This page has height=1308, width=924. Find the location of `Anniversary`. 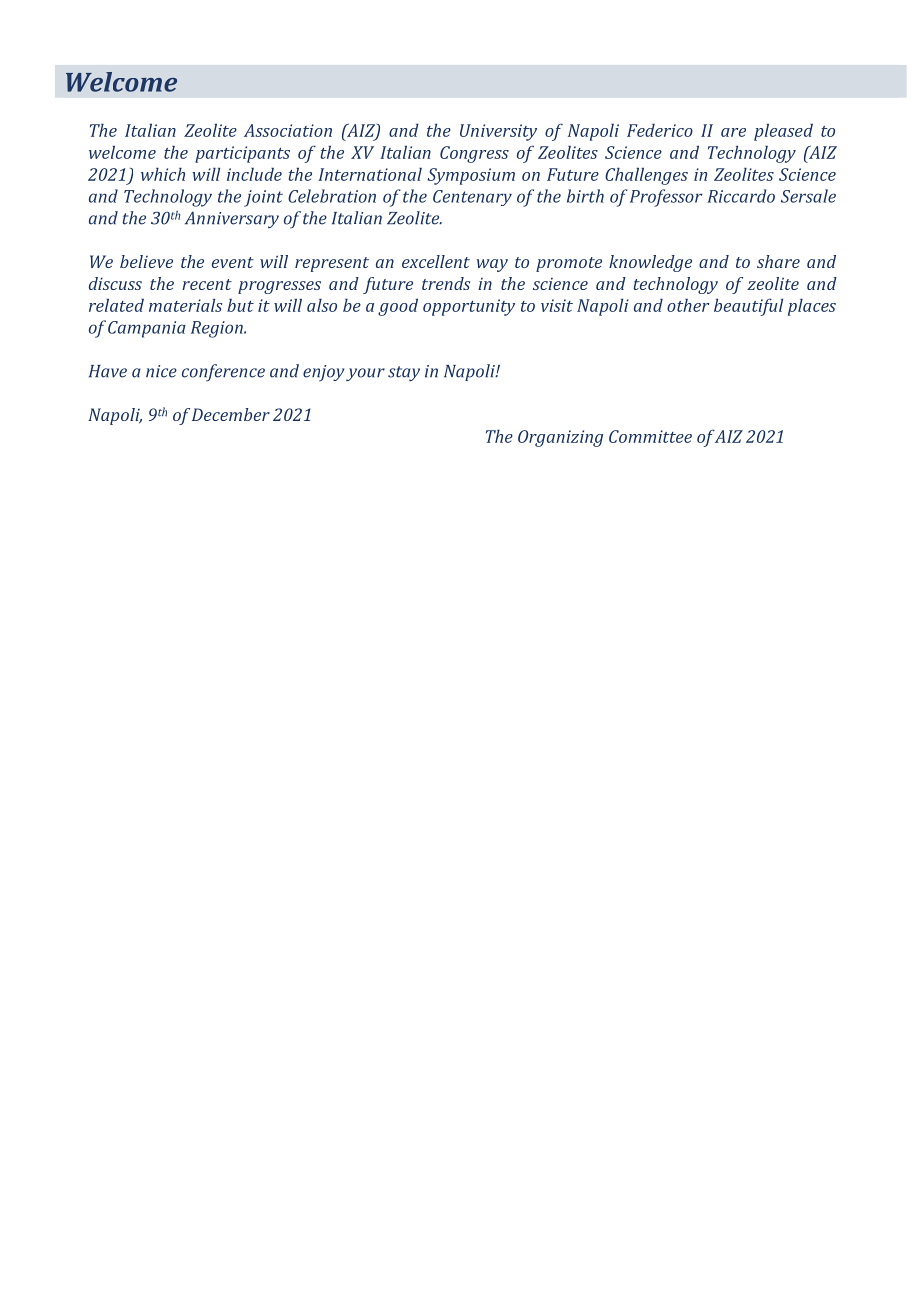

Anniversary is located at coordinates (232, 219).
